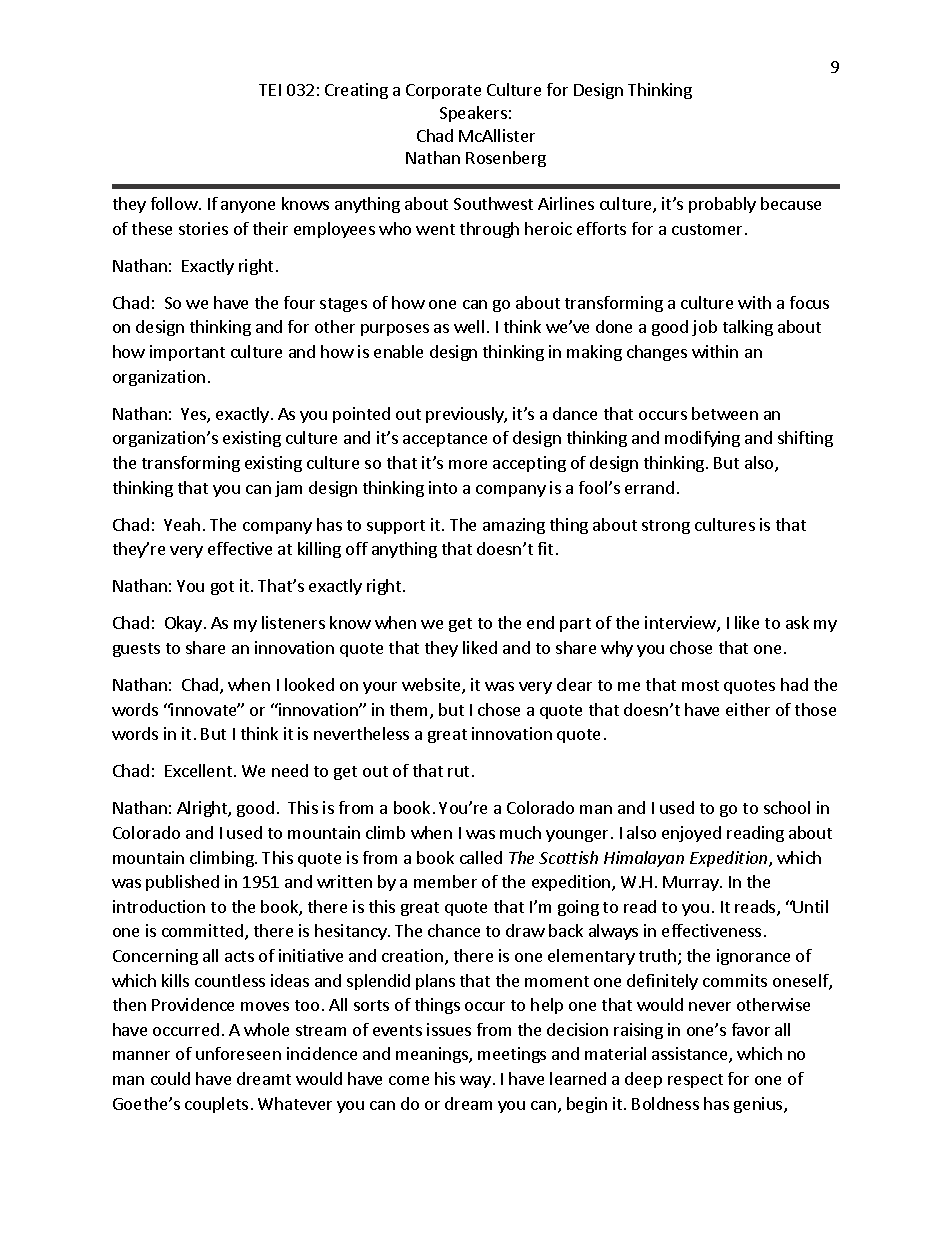 The height and width of the document is (1233, 952). What do you see at coordinates (238, 1053) in the document?
I see `unforeseen` at bounding box center [238, 1053].
